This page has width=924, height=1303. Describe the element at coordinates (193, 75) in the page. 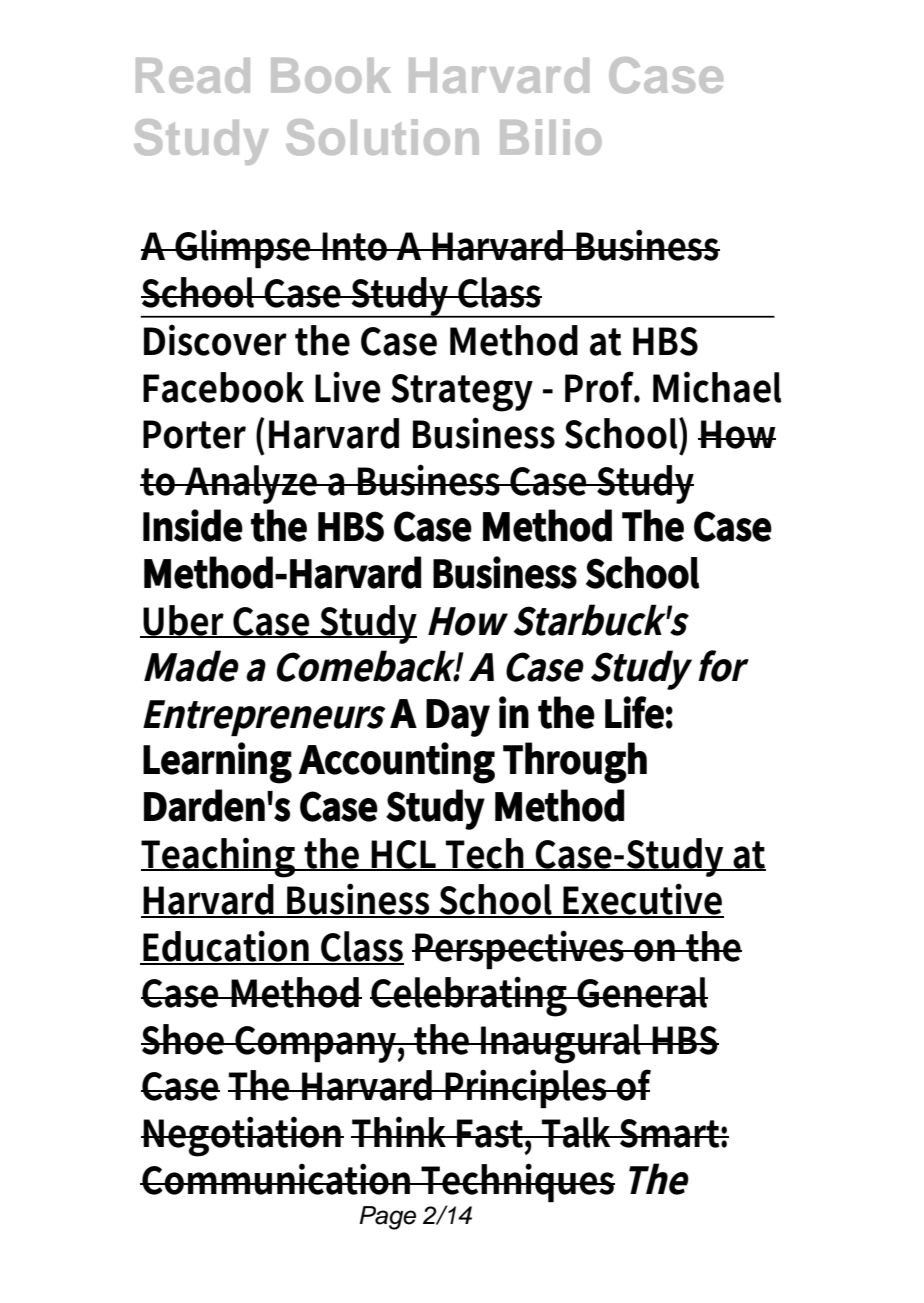

I see `Read` at that location.
